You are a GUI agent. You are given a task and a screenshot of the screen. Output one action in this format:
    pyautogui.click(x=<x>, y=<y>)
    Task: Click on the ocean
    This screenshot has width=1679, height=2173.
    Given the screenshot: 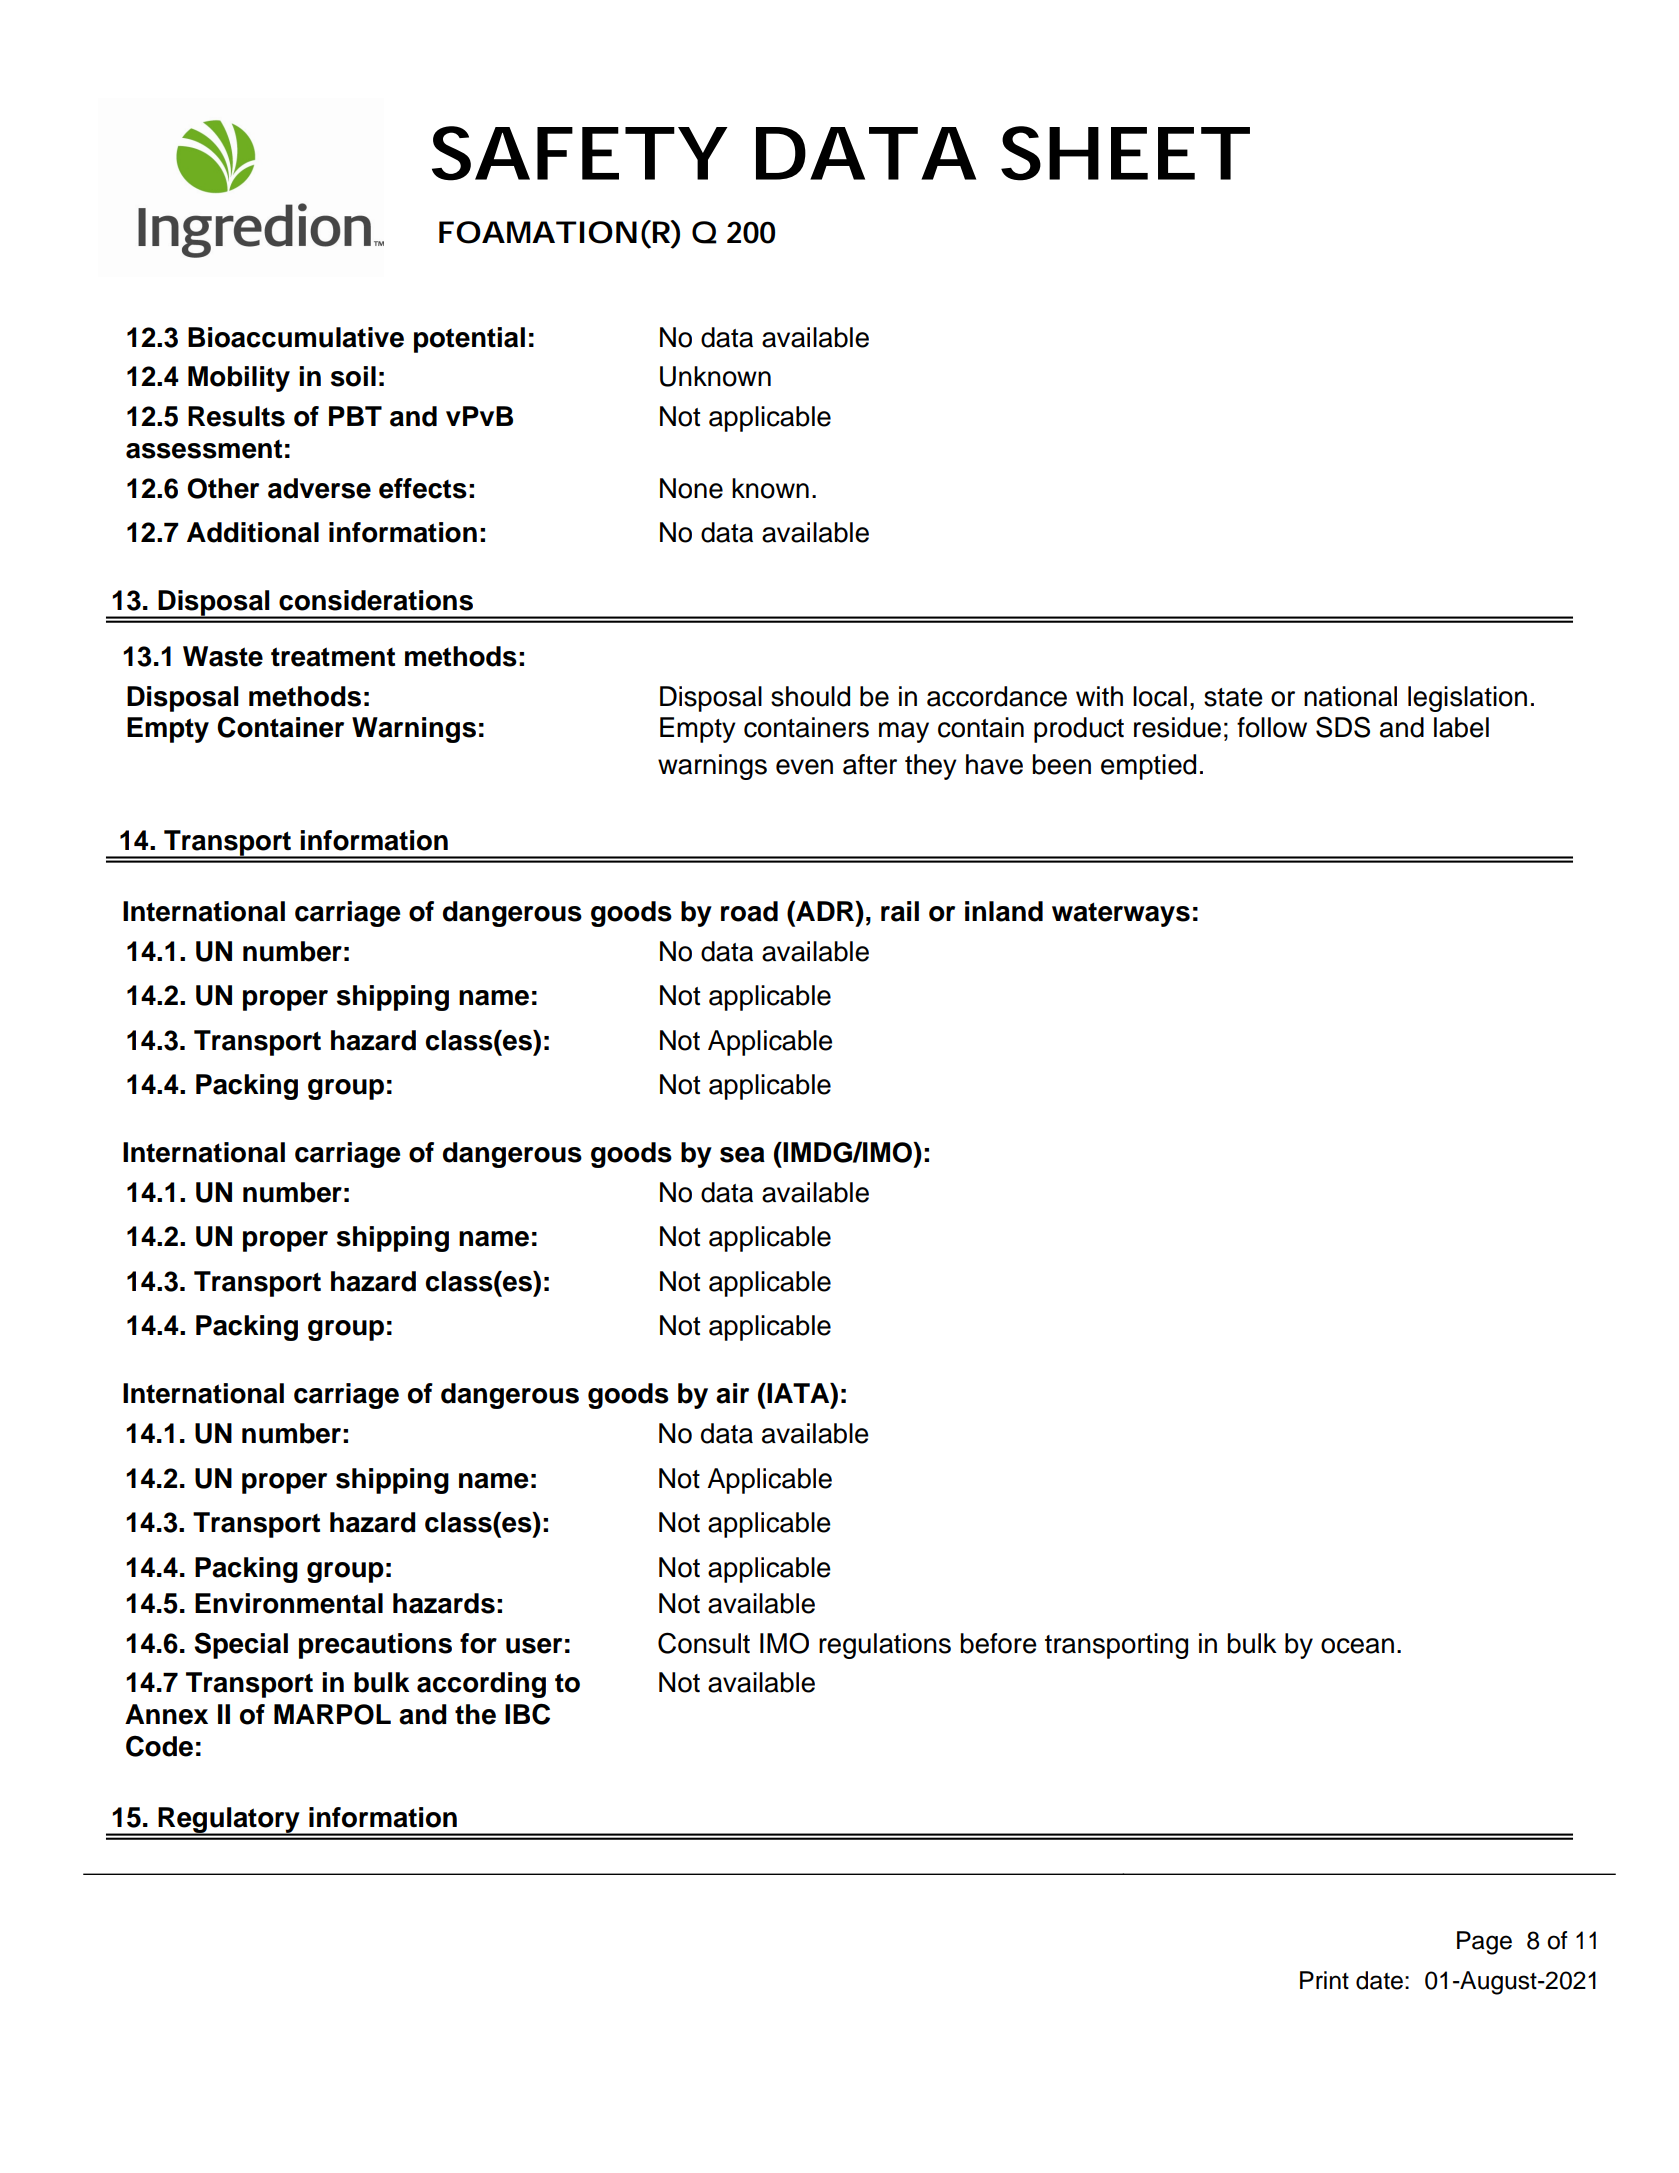 What is the action you would take?
    pyautogui.click(x=1357, y=1646)
